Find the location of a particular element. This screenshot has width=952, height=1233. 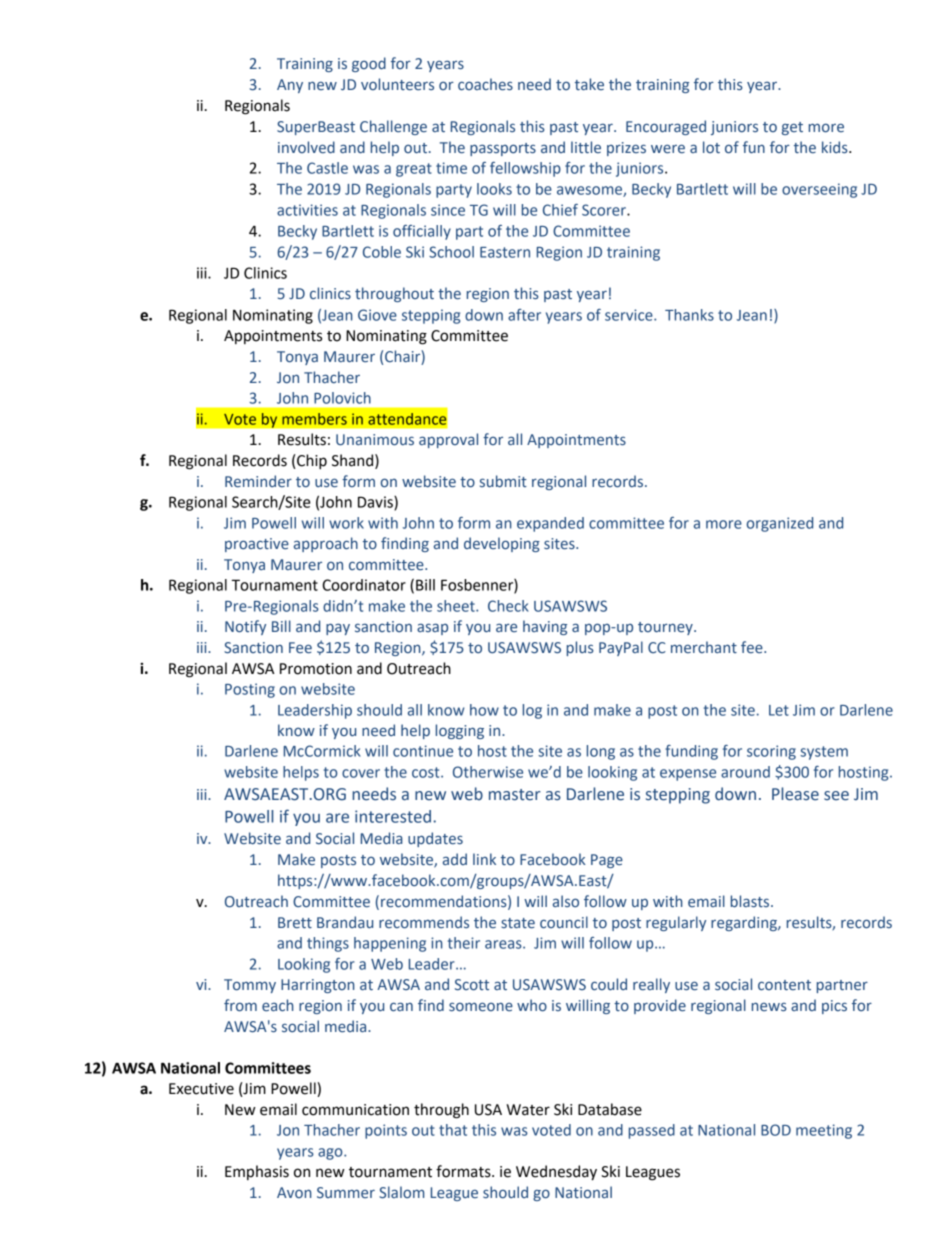

BOD is located at coordinates (776, 1130).
